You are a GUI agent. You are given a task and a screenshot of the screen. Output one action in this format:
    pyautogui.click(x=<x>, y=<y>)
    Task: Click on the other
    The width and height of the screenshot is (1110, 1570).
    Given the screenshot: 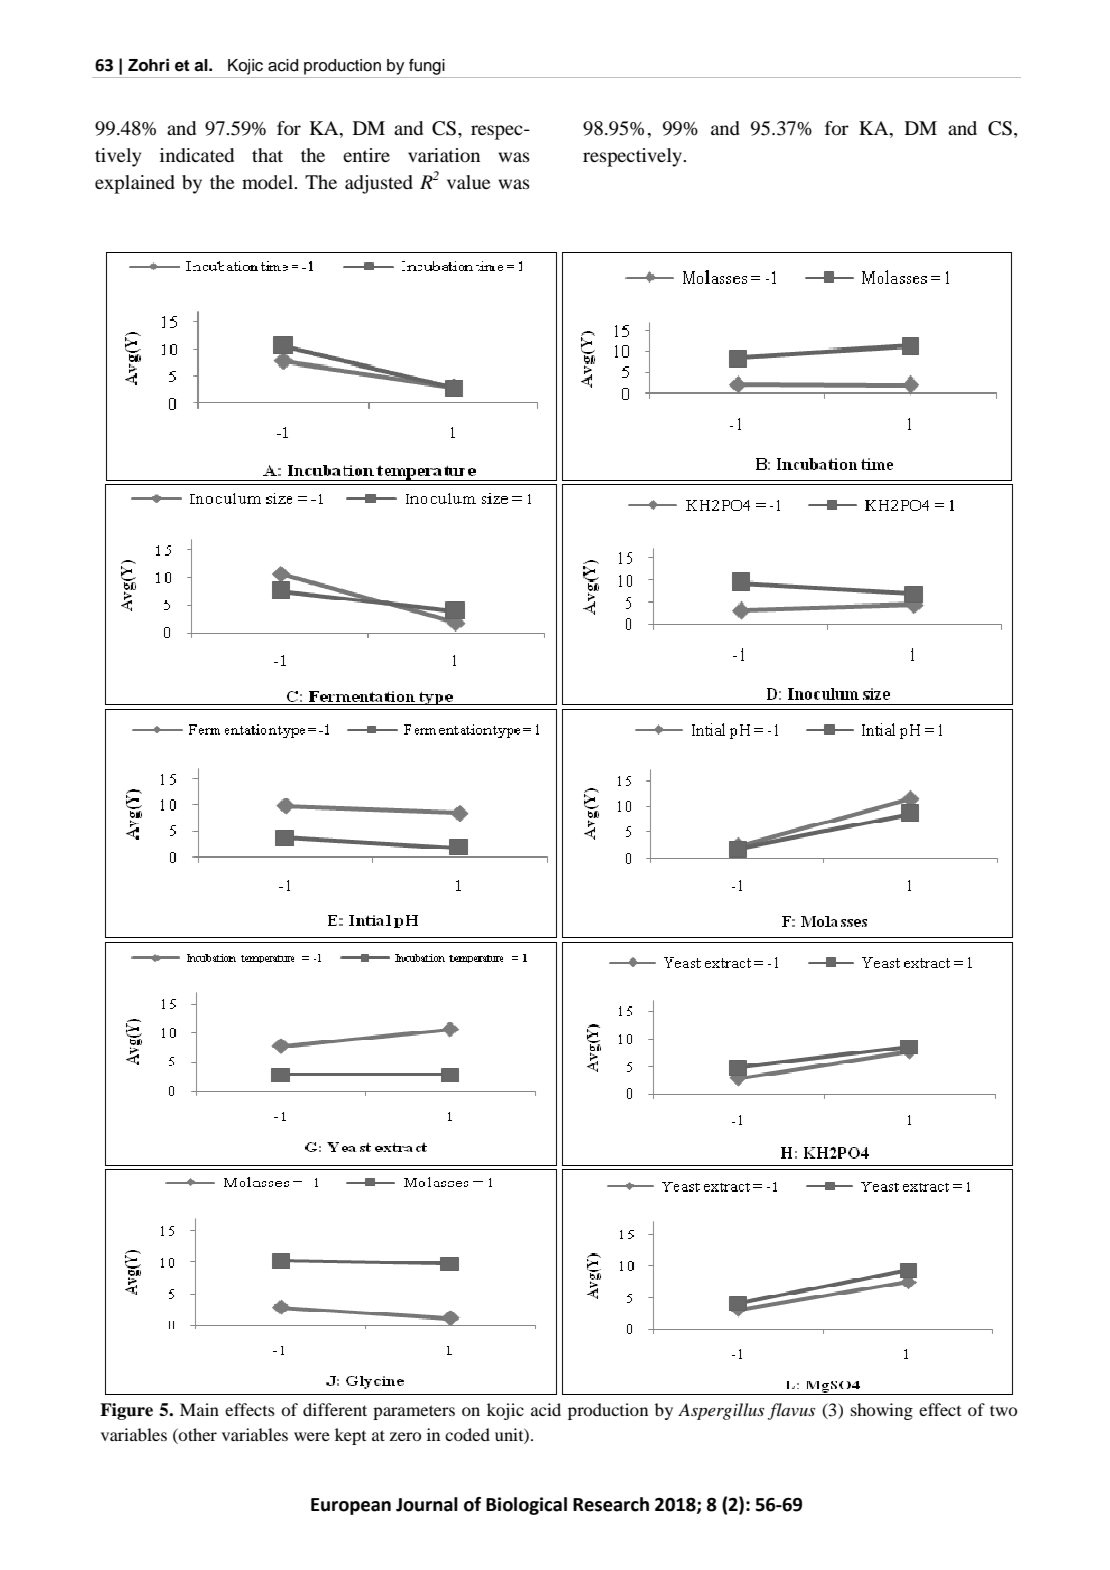 What is the action you would take?
    pyautogui.click(x=197, y=1434)
